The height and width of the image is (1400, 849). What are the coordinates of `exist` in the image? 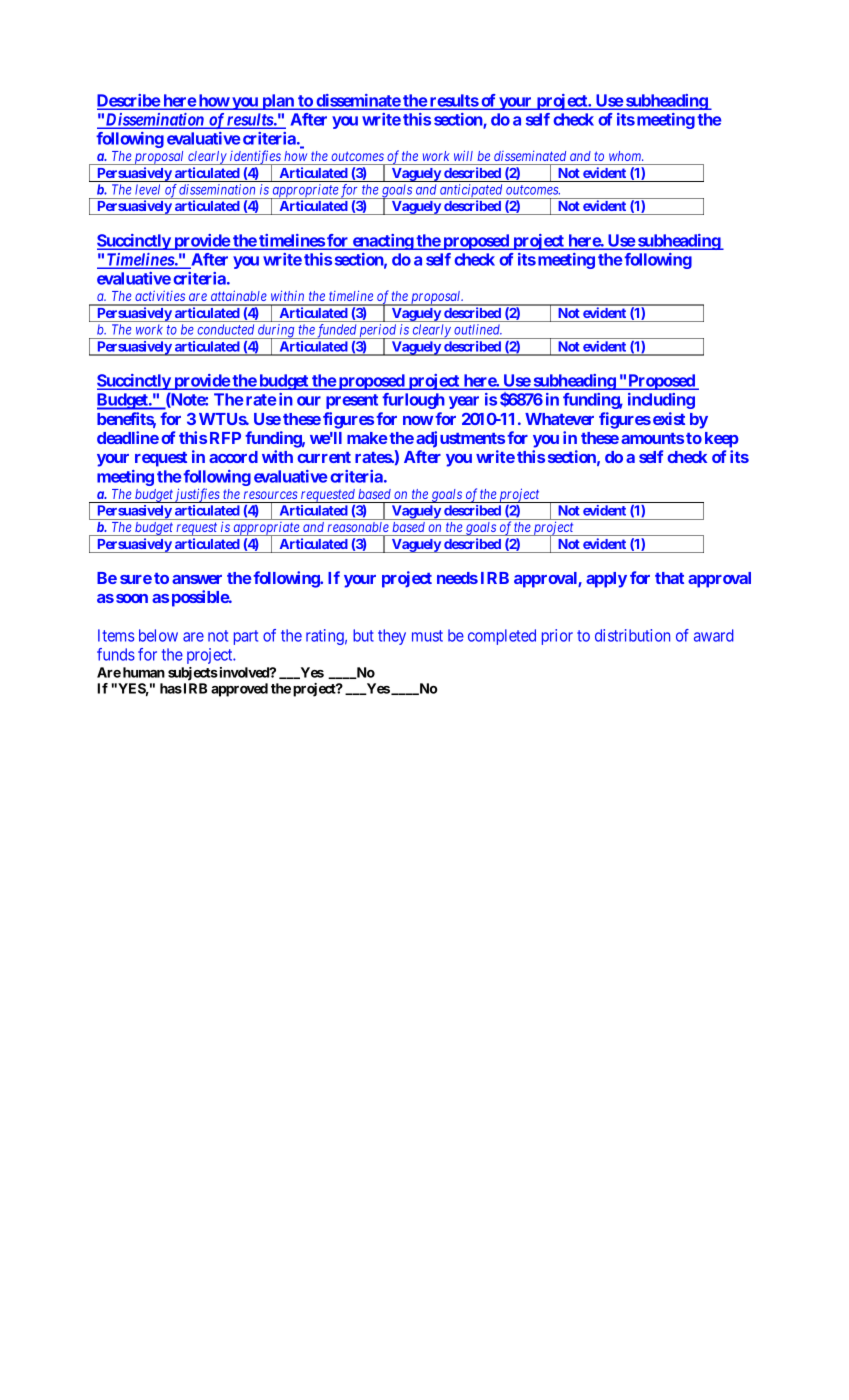 It's located at (669, 418).
